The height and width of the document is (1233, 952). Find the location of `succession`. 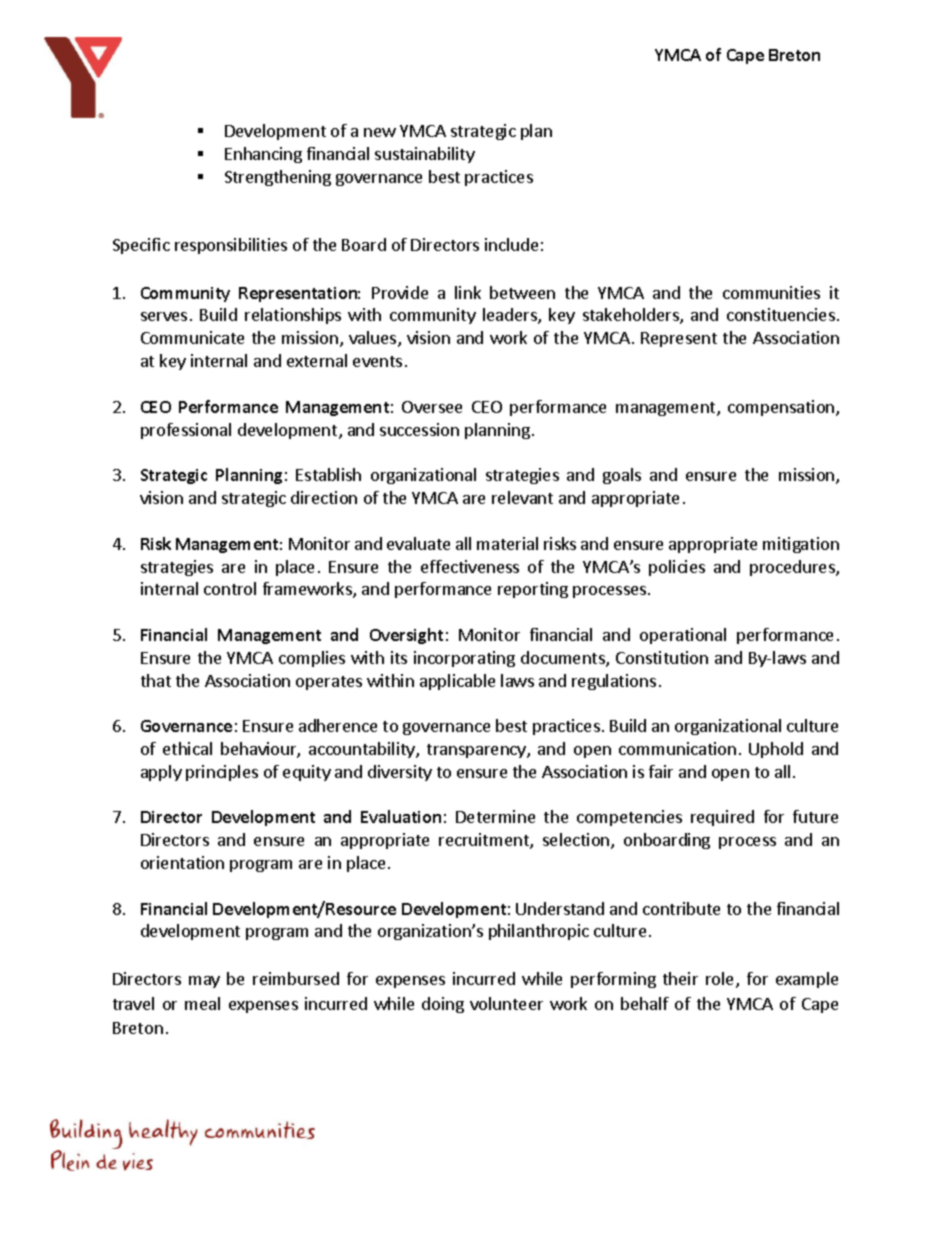

succession is located at coordinates (419, 429).
